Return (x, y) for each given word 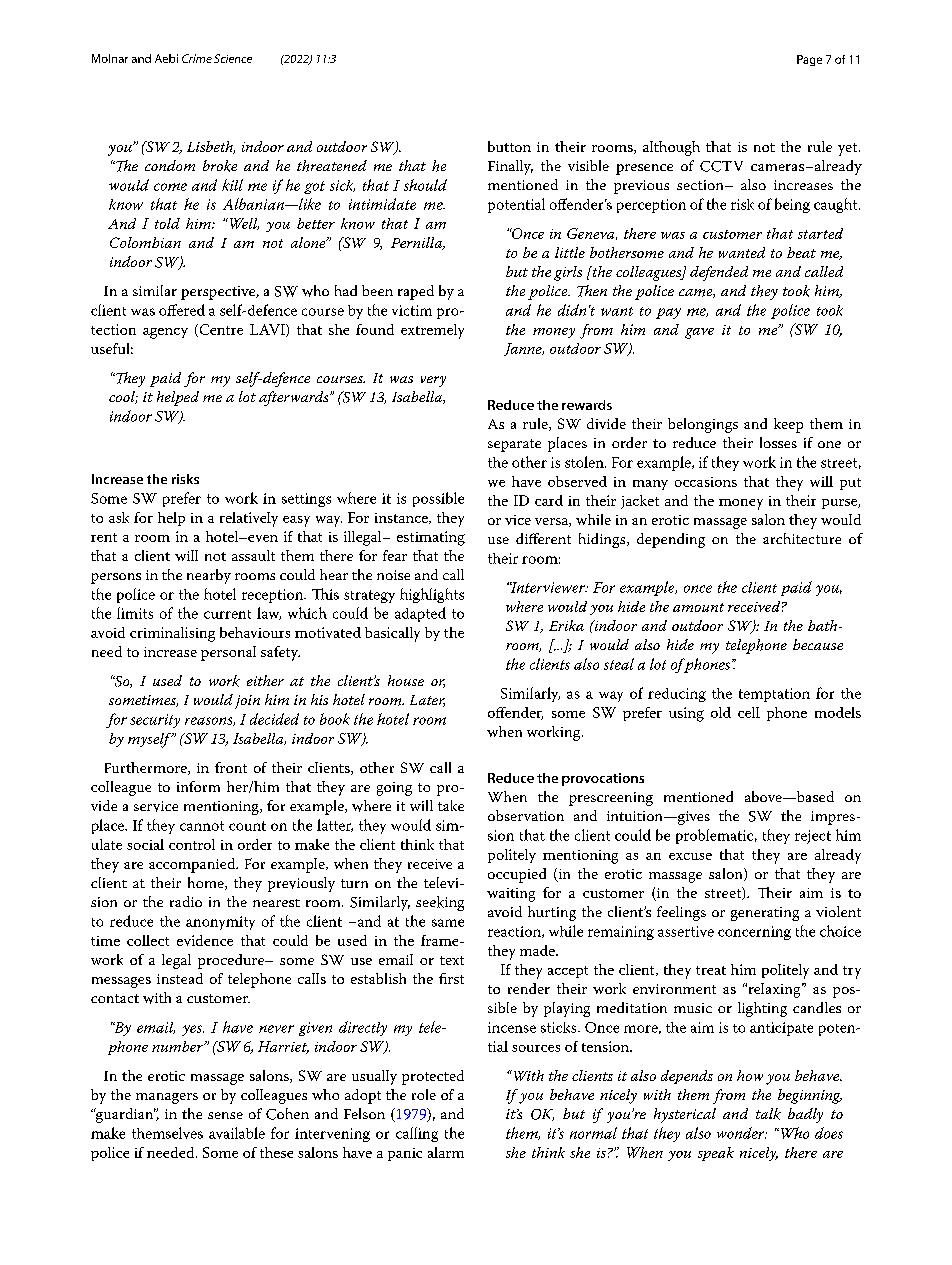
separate (514, 445)
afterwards (295, 398)
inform (198, 786)
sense (225, 1115)
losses (778, 442)
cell (749, 712)
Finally (510, 167)
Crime (197, 58)
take (451, 805)
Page (809, 60)
